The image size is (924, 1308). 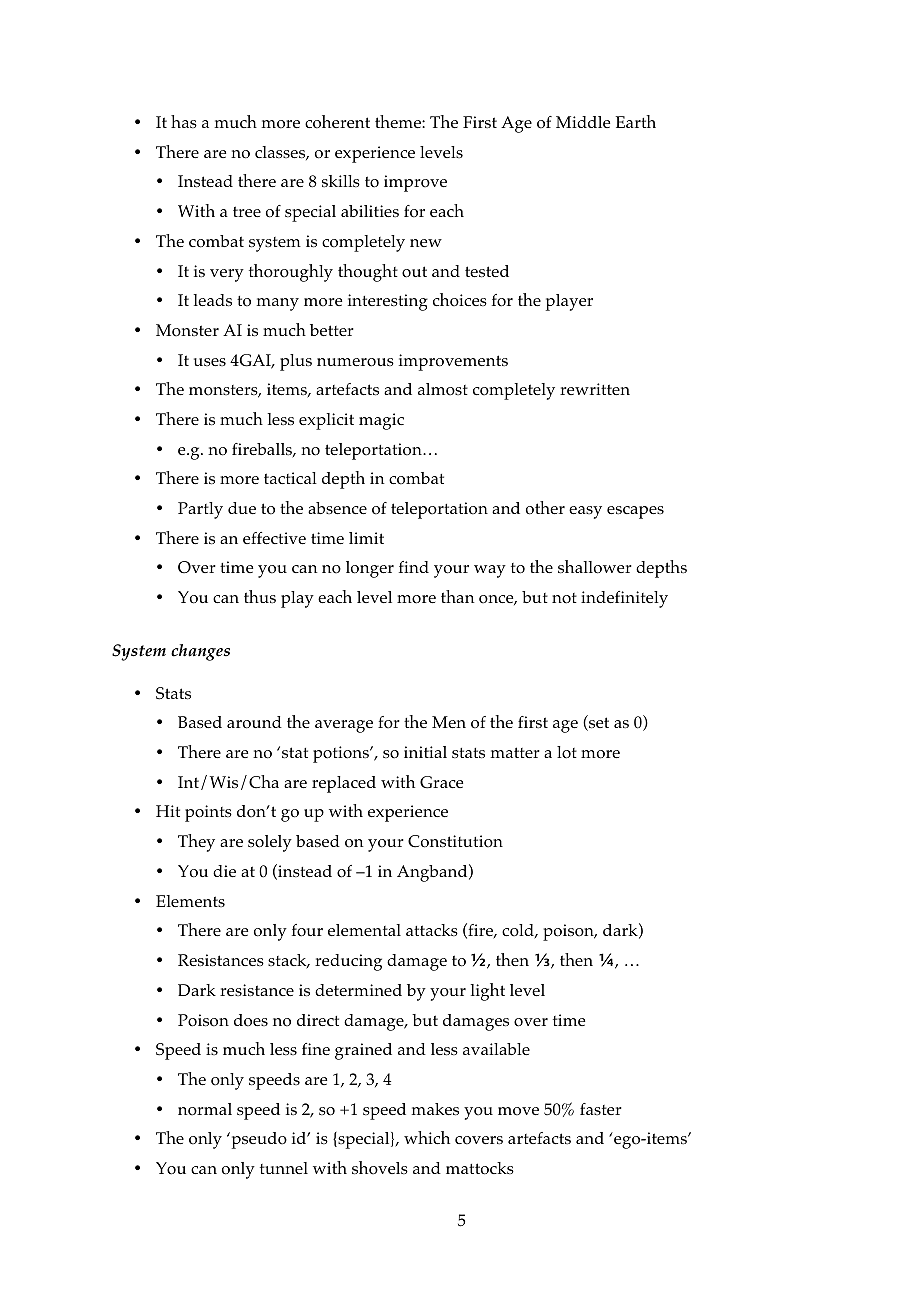 What do you see at coordinates (564, 598) in the screenshot?
I see `not` at bounding box center [564, 598].
